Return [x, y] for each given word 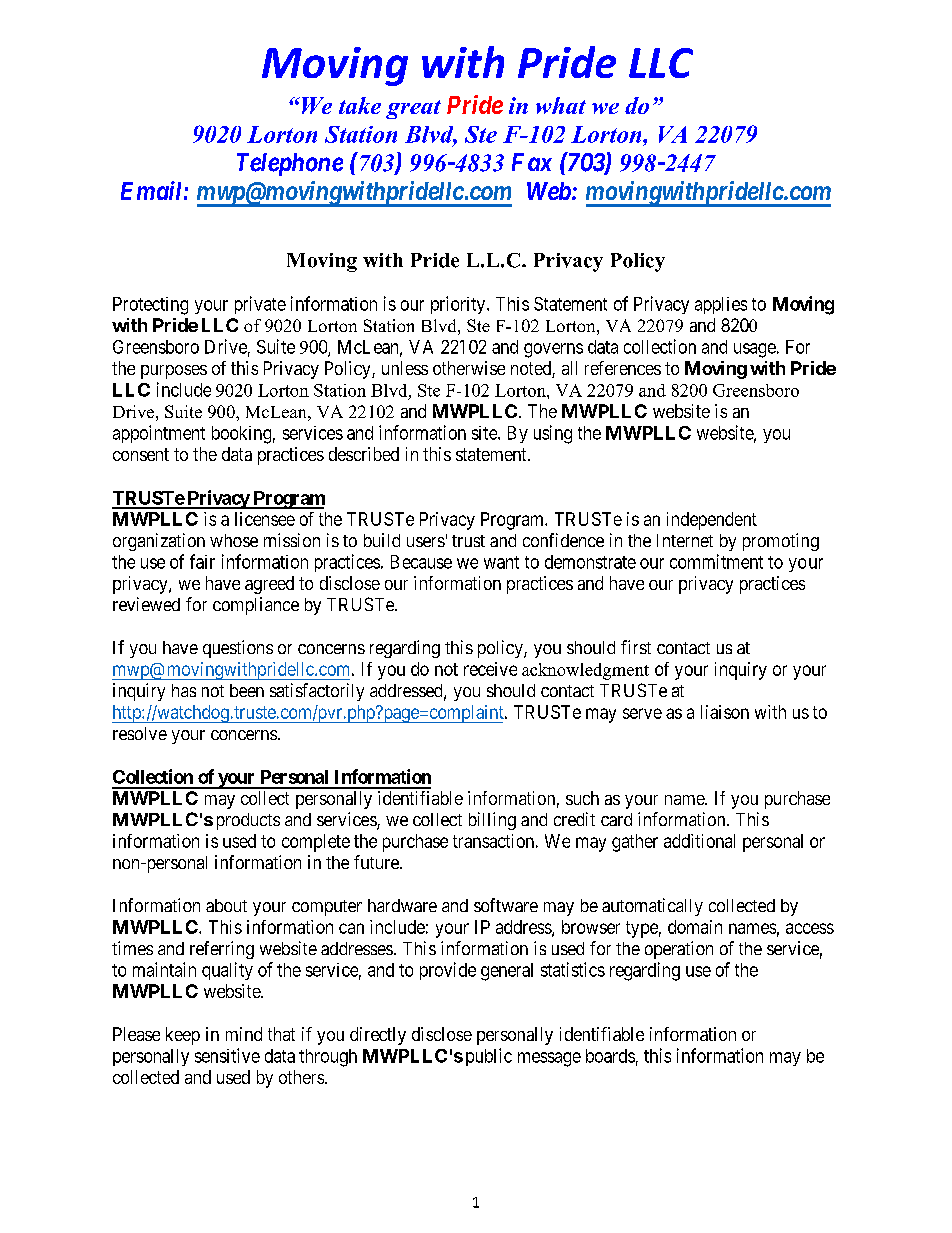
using [553, 434]
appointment [159, 434]
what [561, 105]
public [489, 1057]
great [413, 109]
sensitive [227, 1055]
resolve [140, 733]
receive [490, 669]
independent [712, 521]
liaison [725, 712]
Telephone [290, 164]
